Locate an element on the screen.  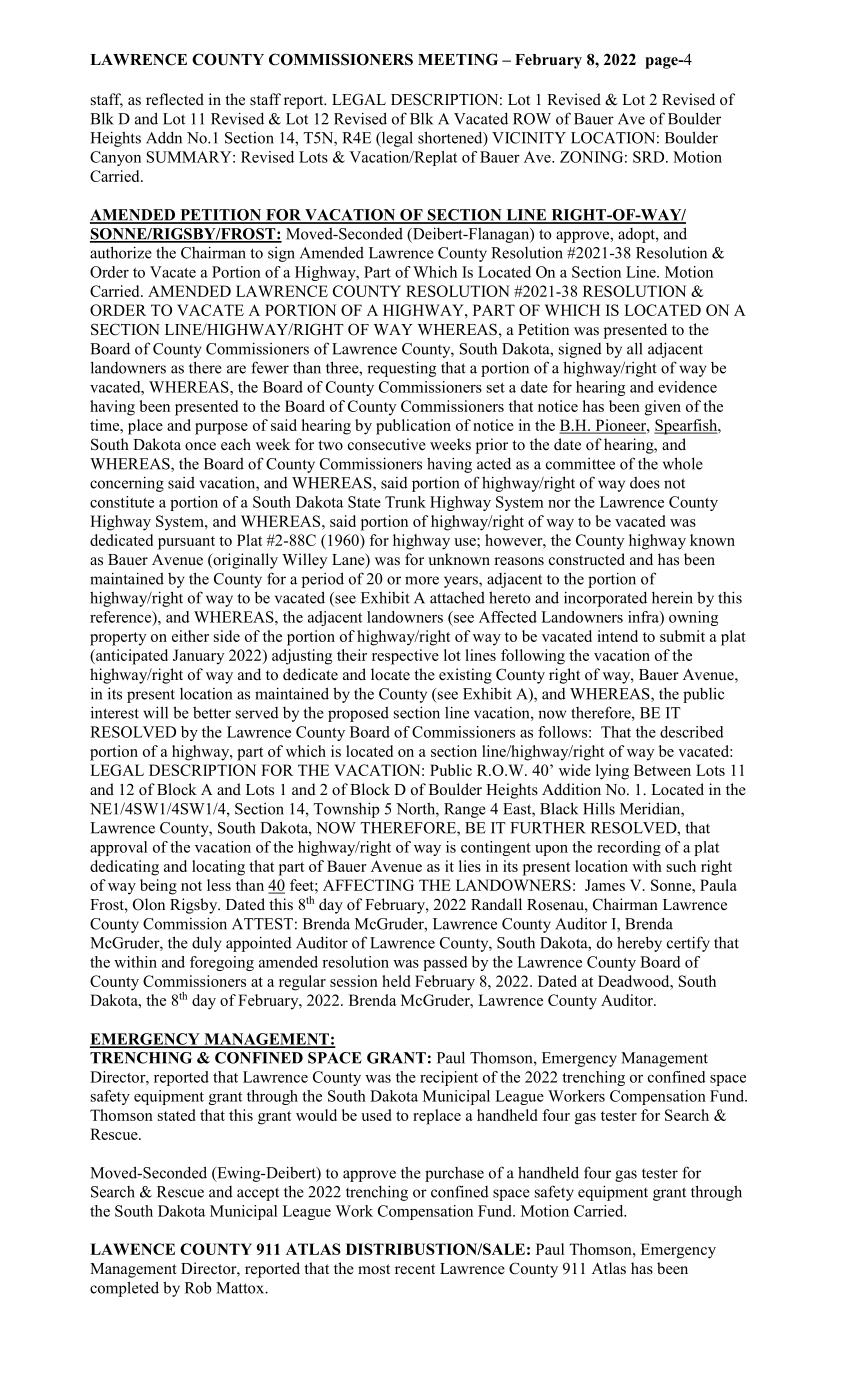
SRD is located at coordinates (650, 157).
